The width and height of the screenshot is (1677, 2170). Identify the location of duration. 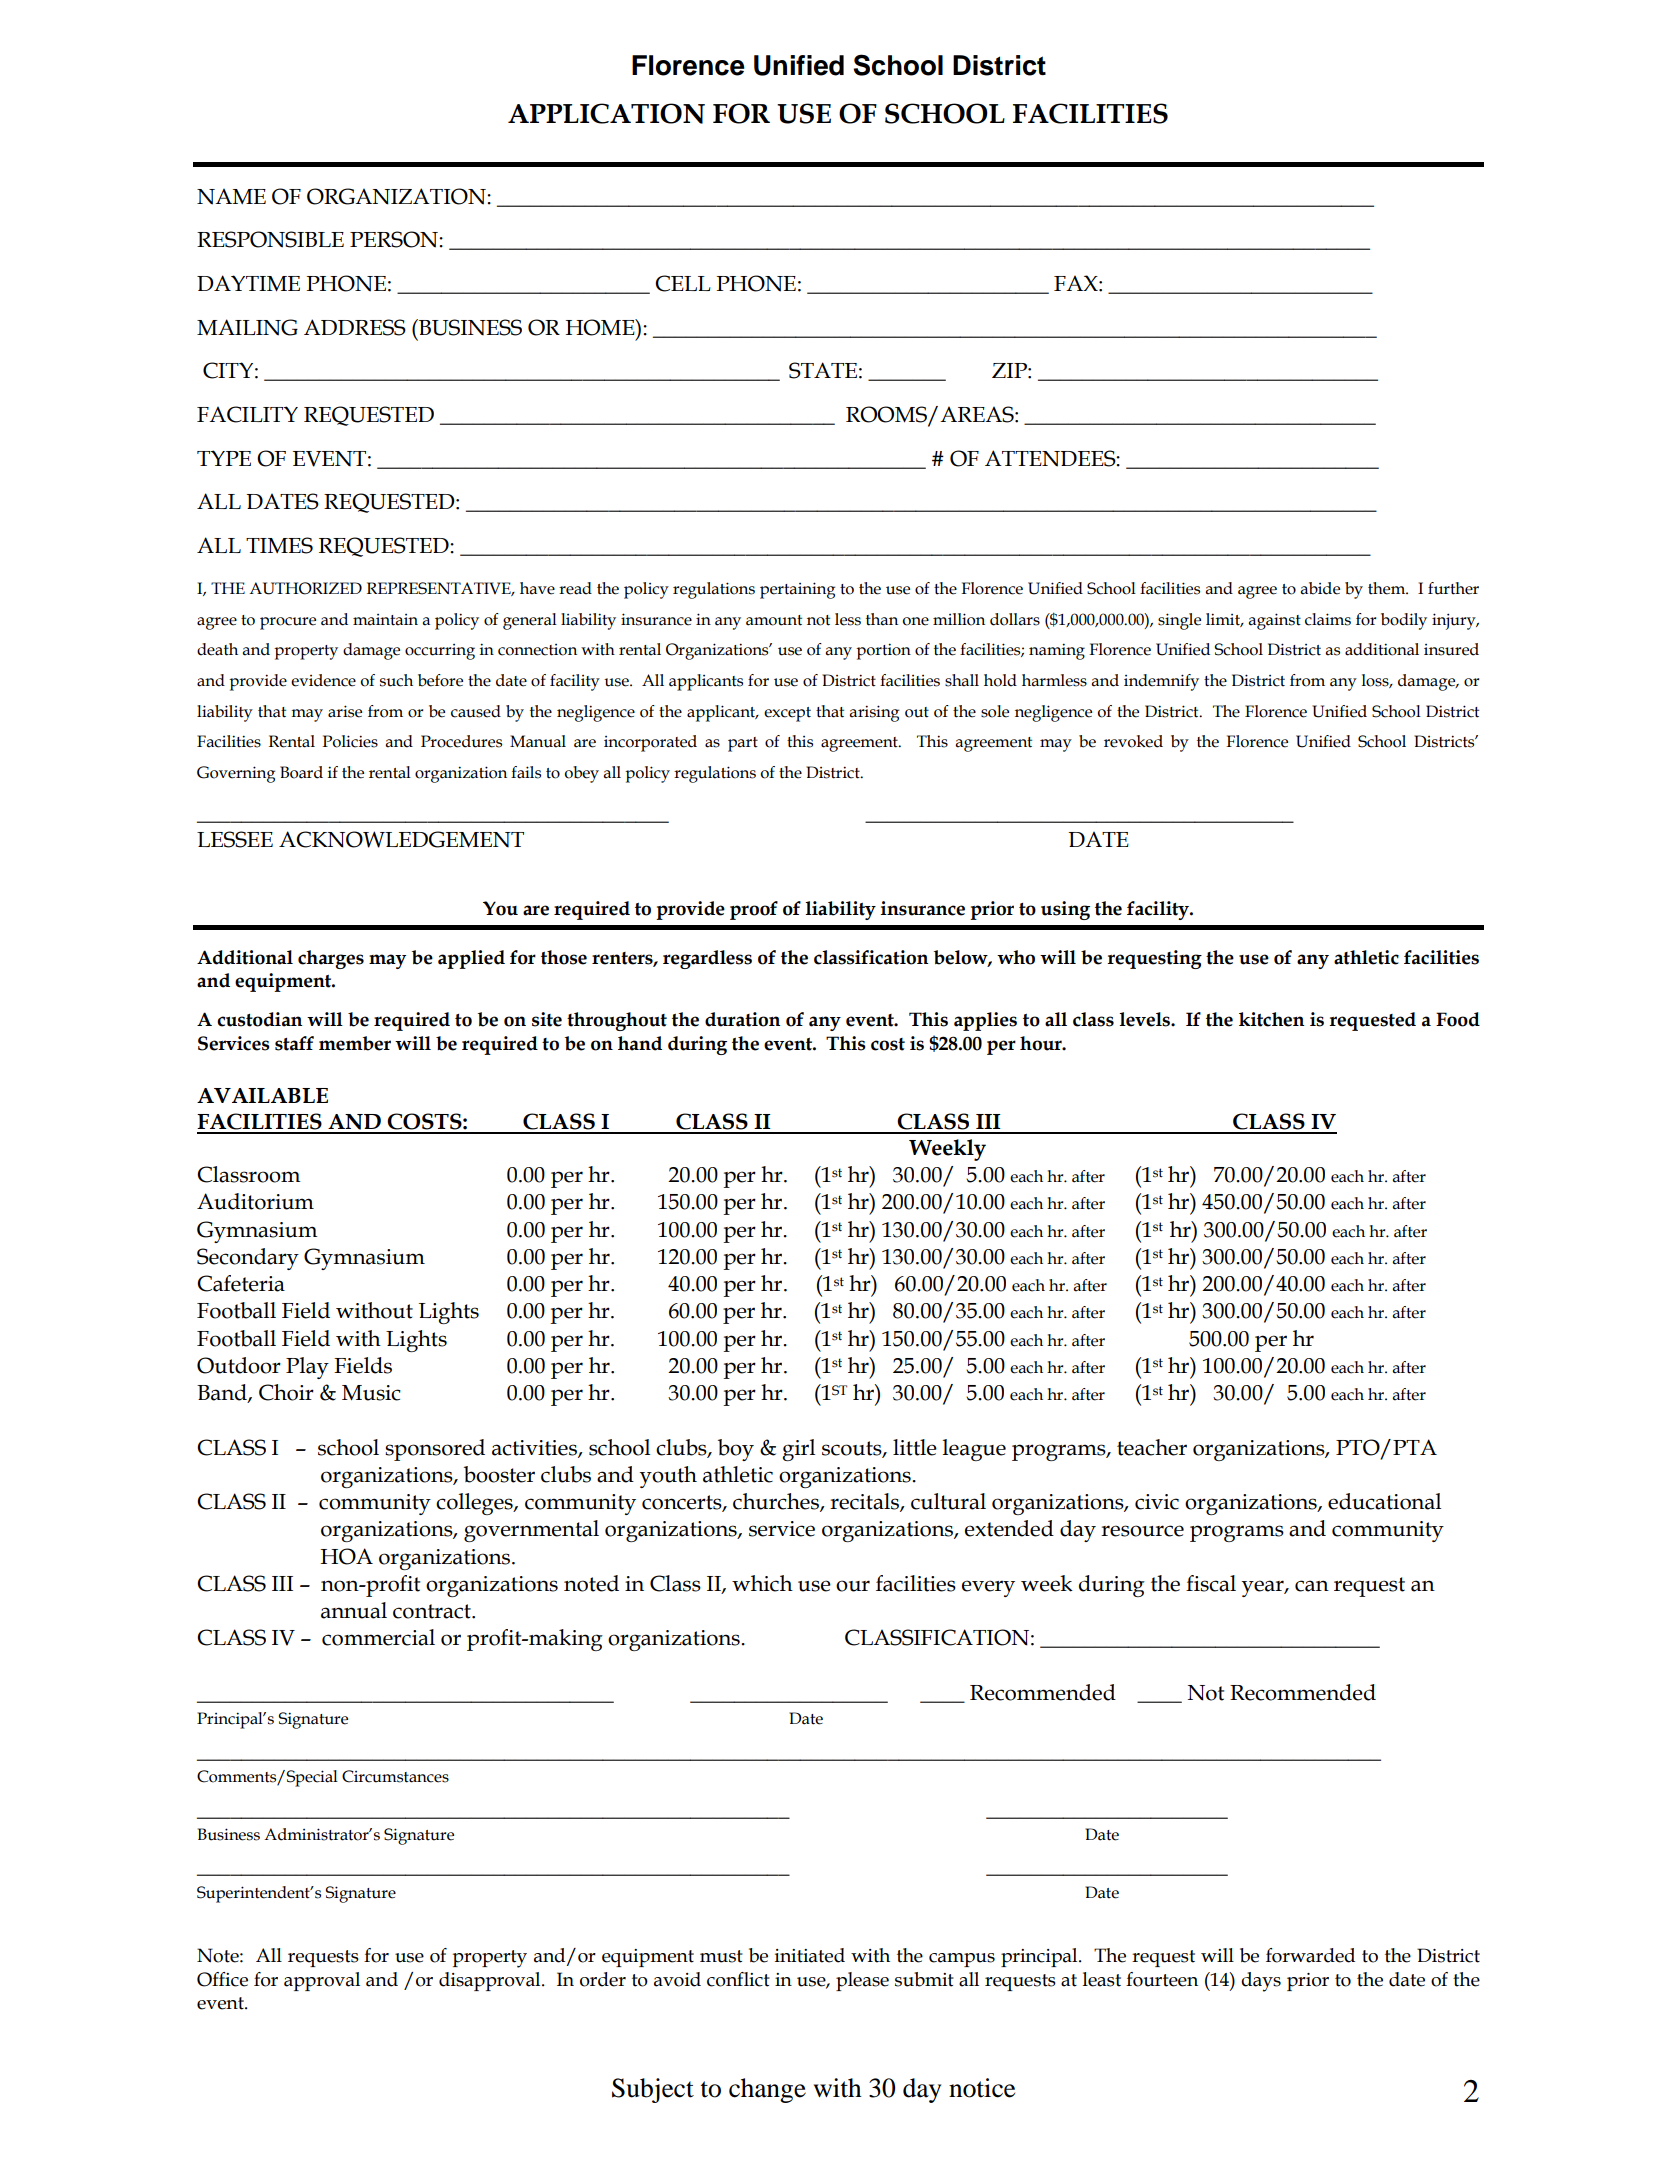
(742, 1019).
